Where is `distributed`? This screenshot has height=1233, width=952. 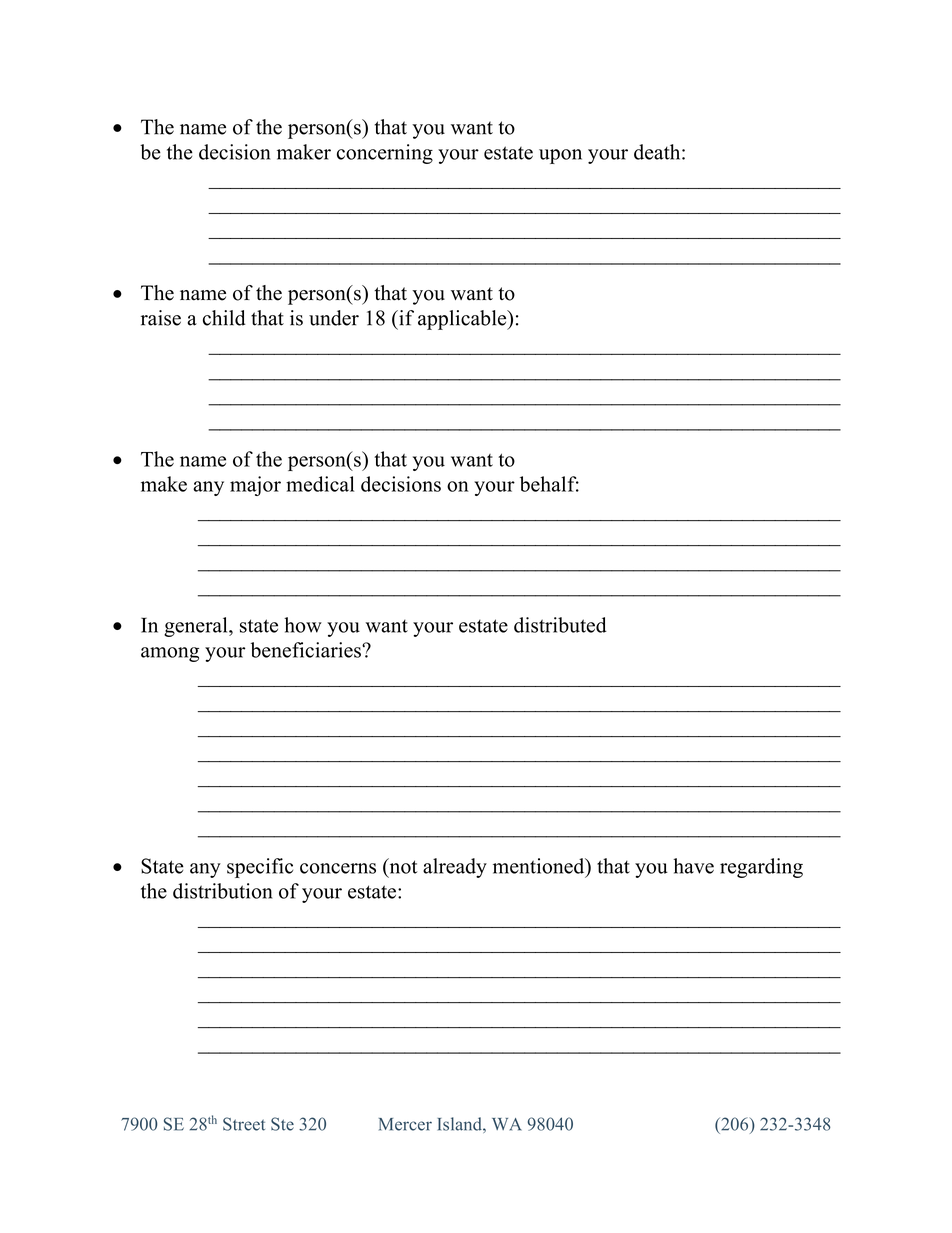 distributed is located at coordinates (560, 625).
